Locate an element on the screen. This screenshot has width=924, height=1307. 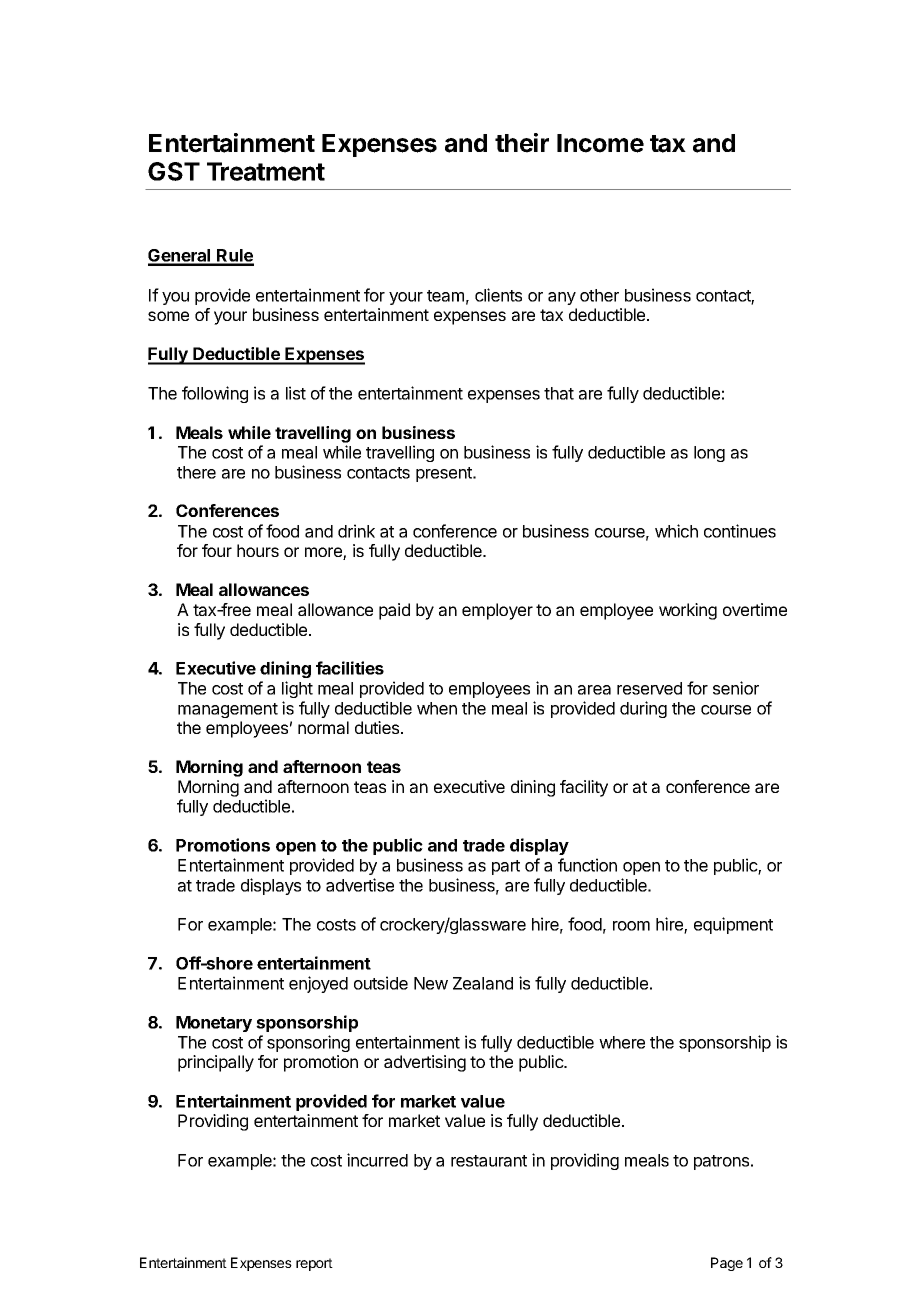
long is located at coordinates (709, 454).
